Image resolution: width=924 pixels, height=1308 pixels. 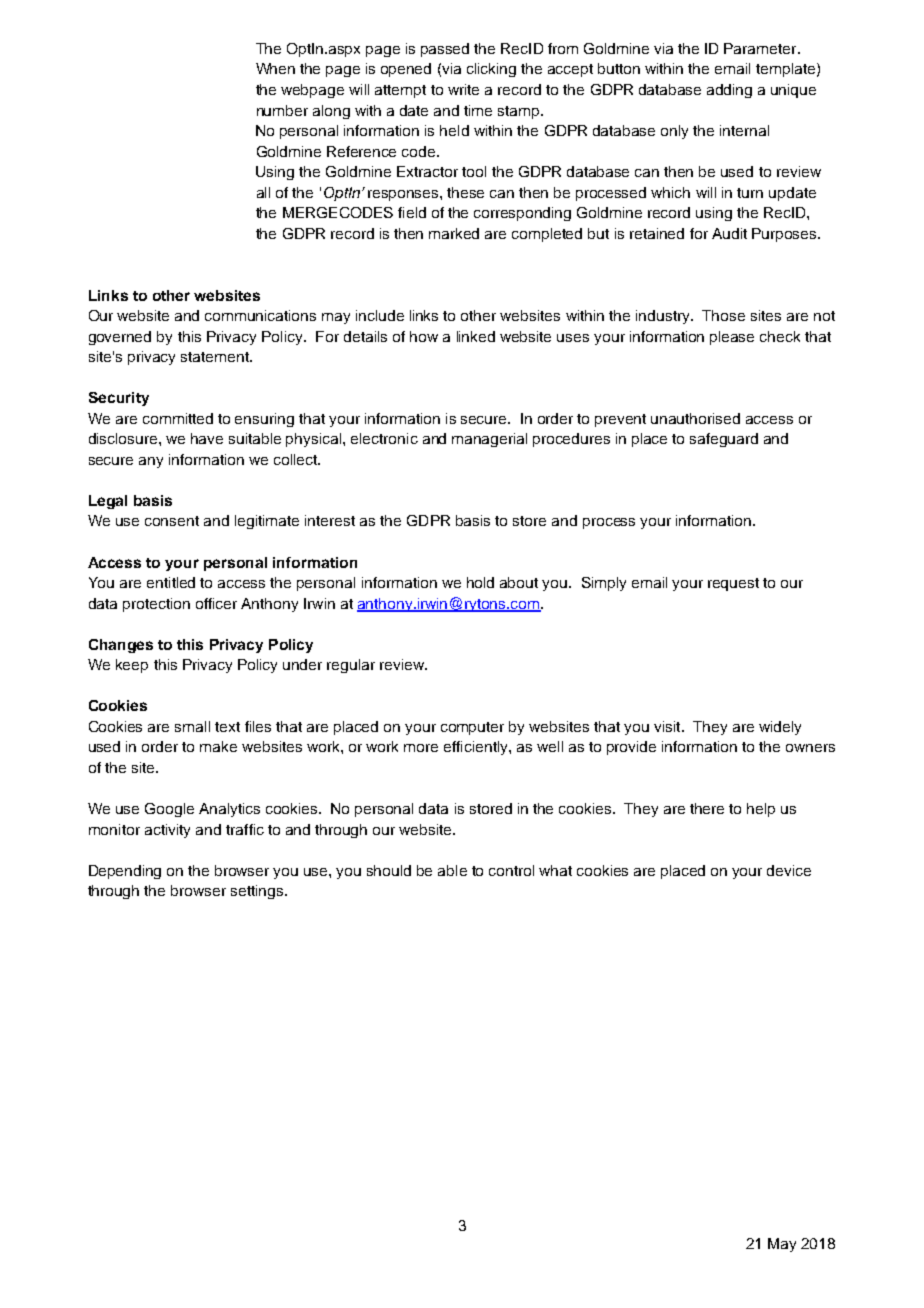 I want to click on small, so click(x=192, y=726).
